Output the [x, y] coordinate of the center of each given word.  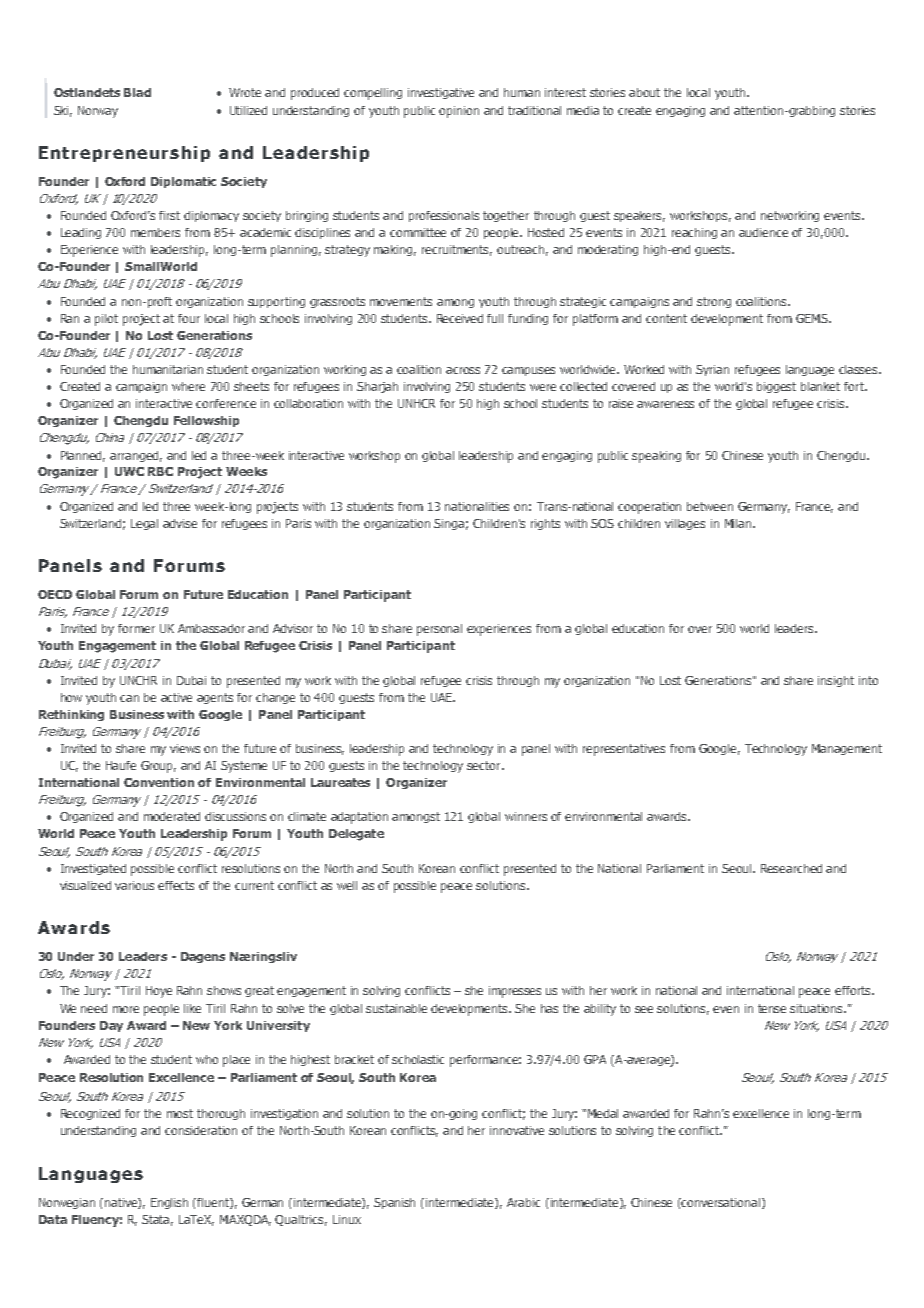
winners [526, 816]
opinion [459, 112]
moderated [172, 816]
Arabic [523, 1202]
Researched [791, 868]
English [169, 1203]
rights [545, 524]
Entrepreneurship [124, 154]
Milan [739, 523]
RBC [160, 471]
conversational [721, 1203]
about [644, 92]
